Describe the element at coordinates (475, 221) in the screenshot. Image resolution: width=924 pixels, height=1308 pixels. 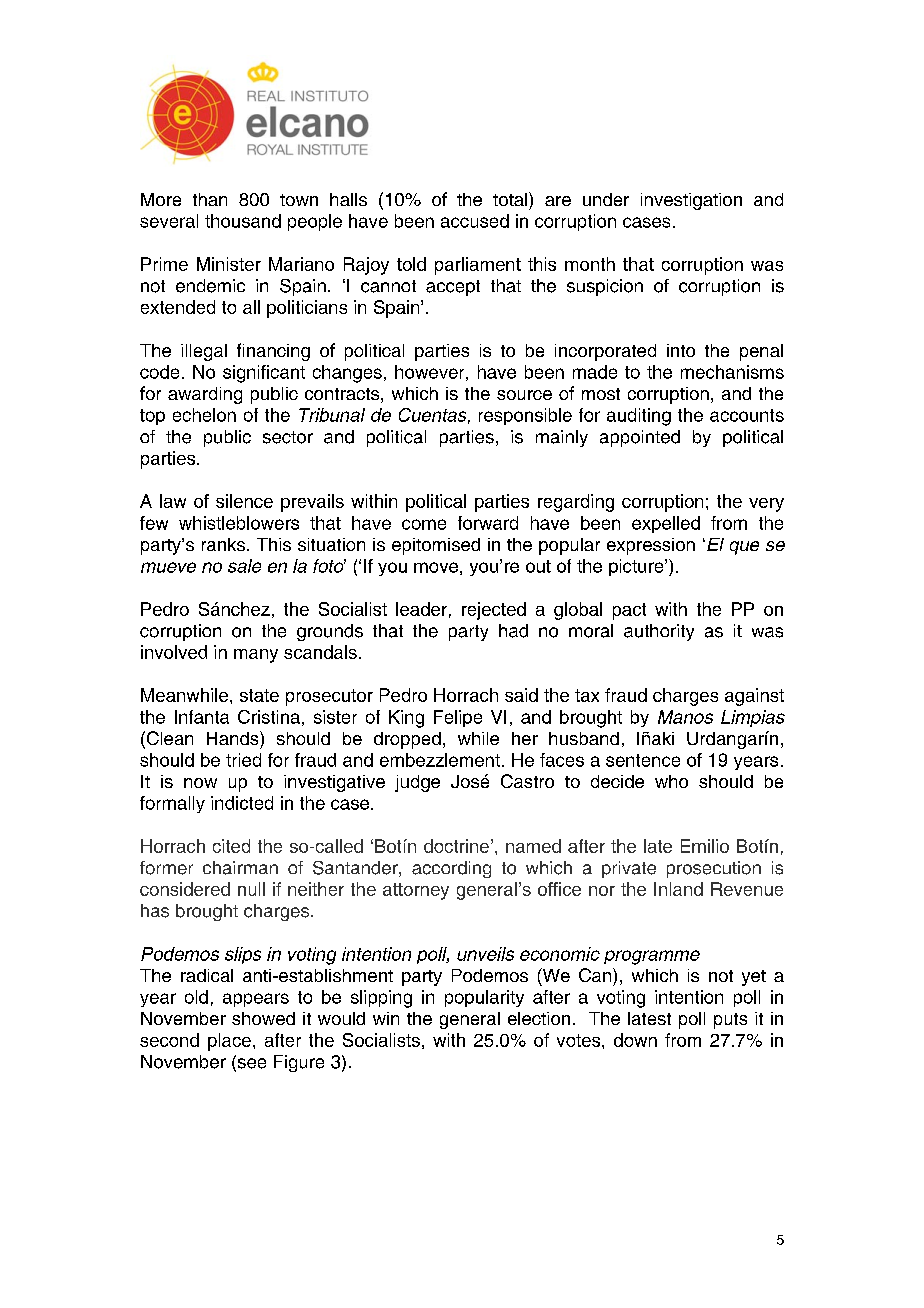
I see `accused` at that location.
